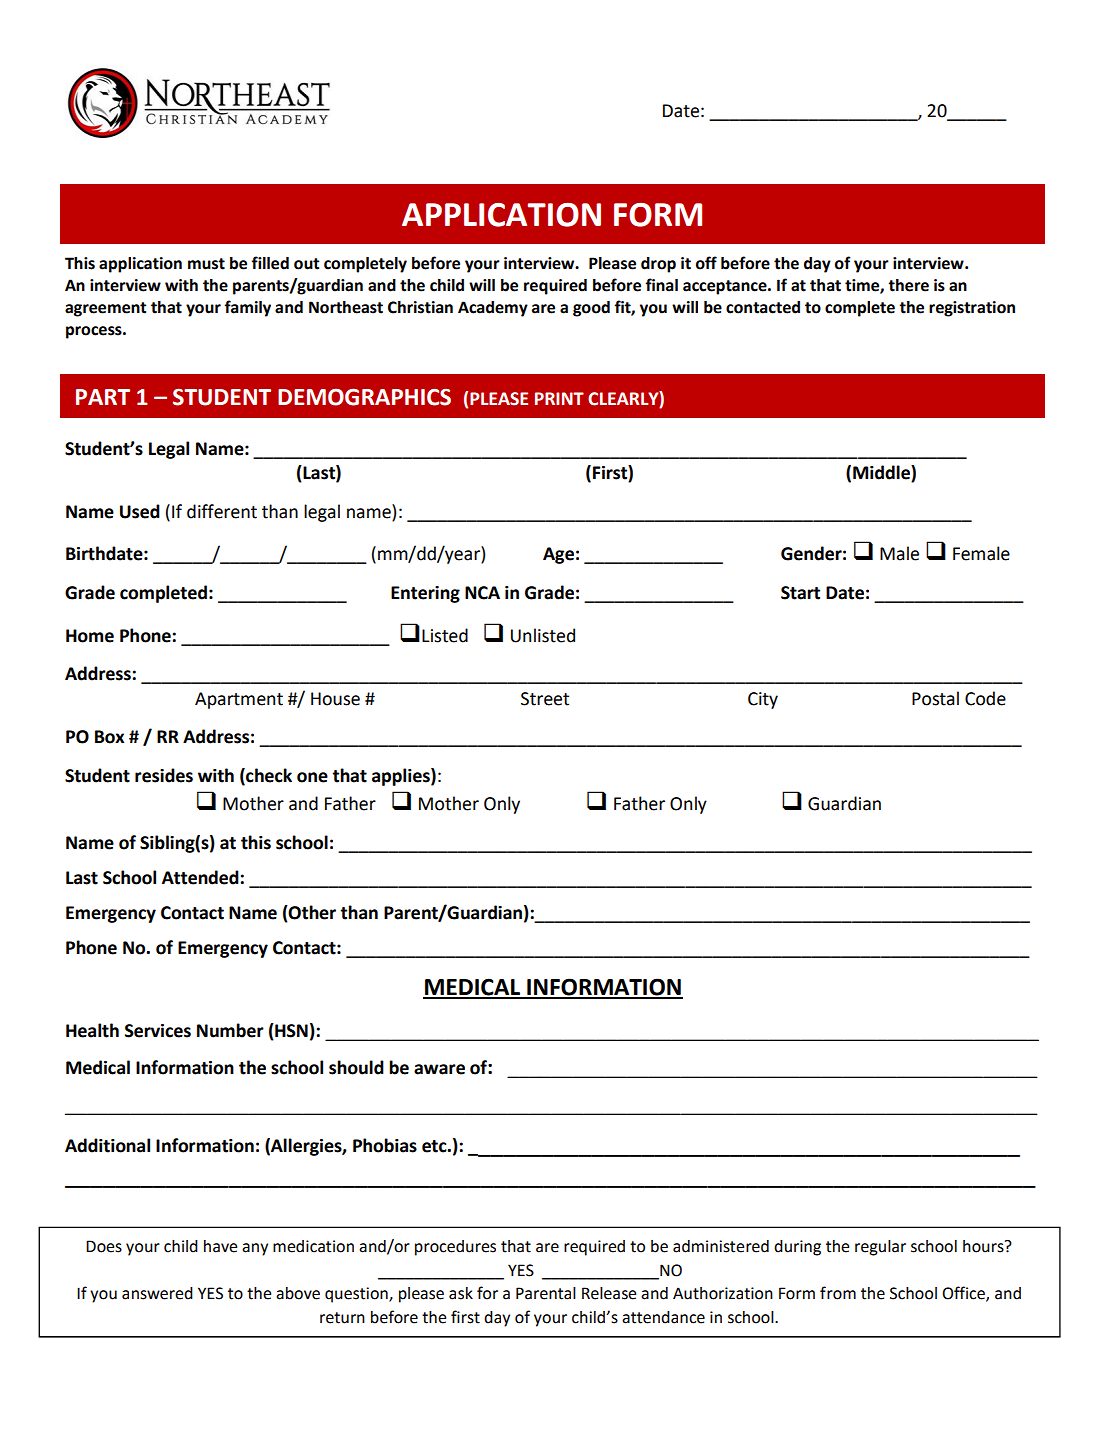 The width and height of the page is (1106, 1431). What do you see at coordinates (439, 1069) in the page?
I see `aware` at bounding box center [439, 1069].
